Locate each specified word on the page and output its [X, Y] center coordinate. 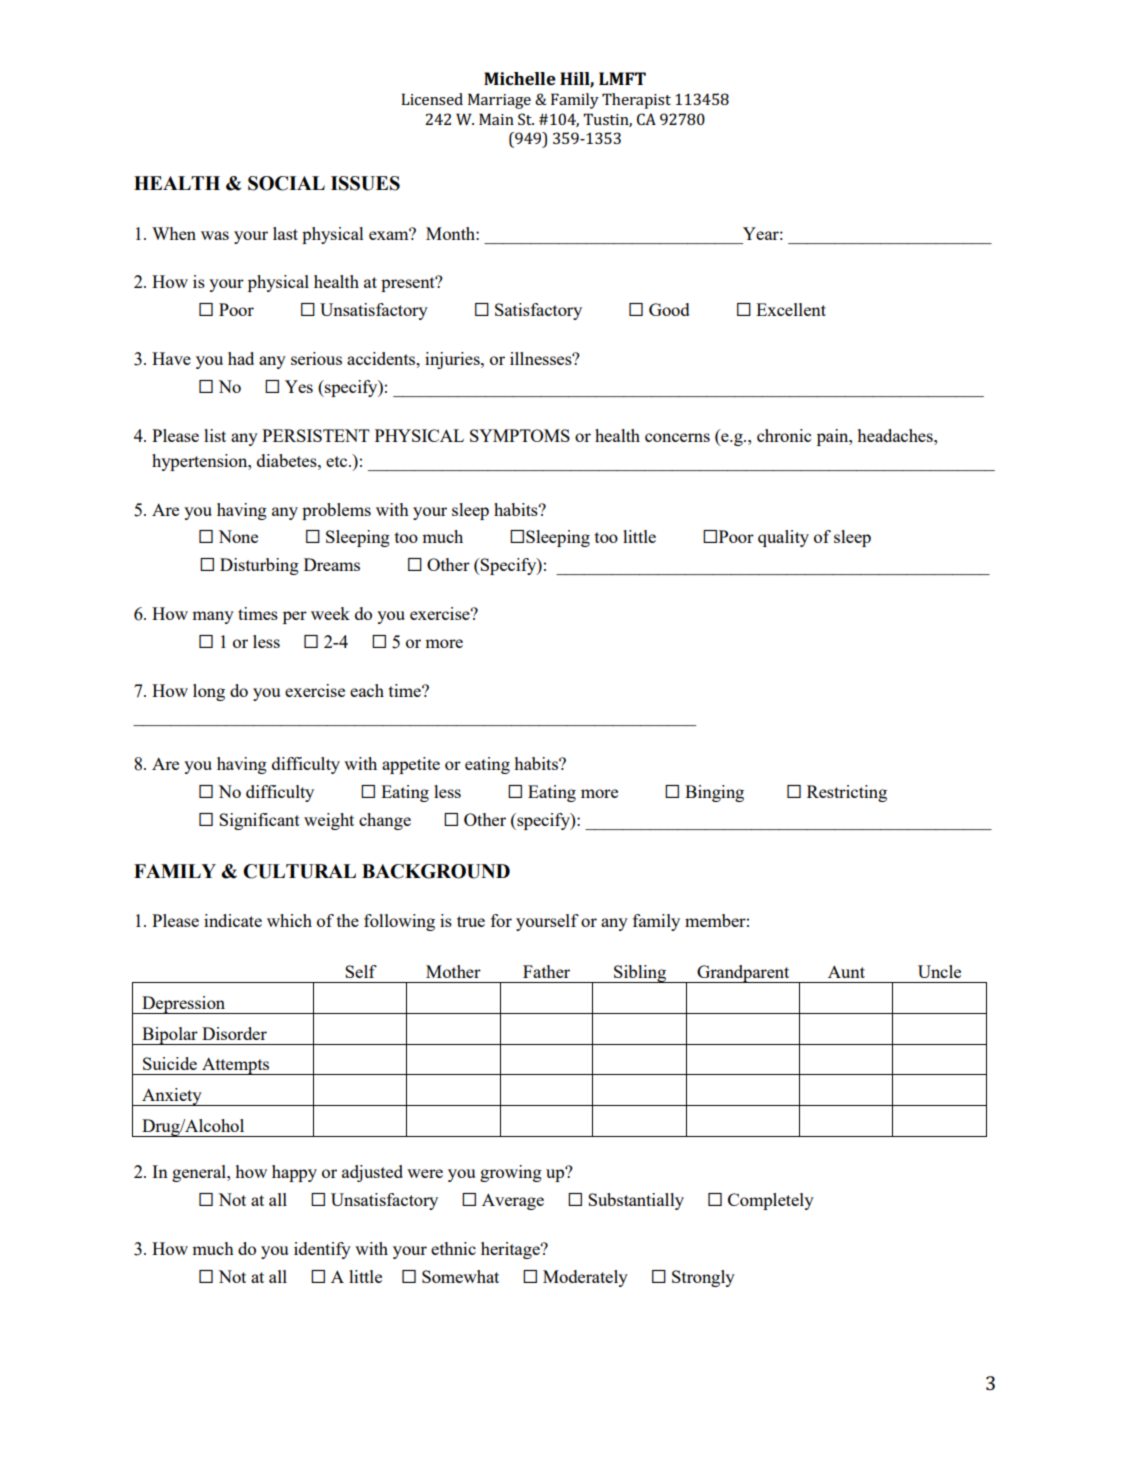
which [289, 920]
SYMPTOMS [520, 435]
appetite [411, 765]
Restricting [847, 793]
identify [322, 1250]
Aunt [846, 971]
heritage [511, 1250]
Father [546, 971]
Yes [299, 386]
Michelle [520, 78]
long [209, 692]
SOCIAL [286, 183]
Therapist [636, 101]
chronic [784, 435]
